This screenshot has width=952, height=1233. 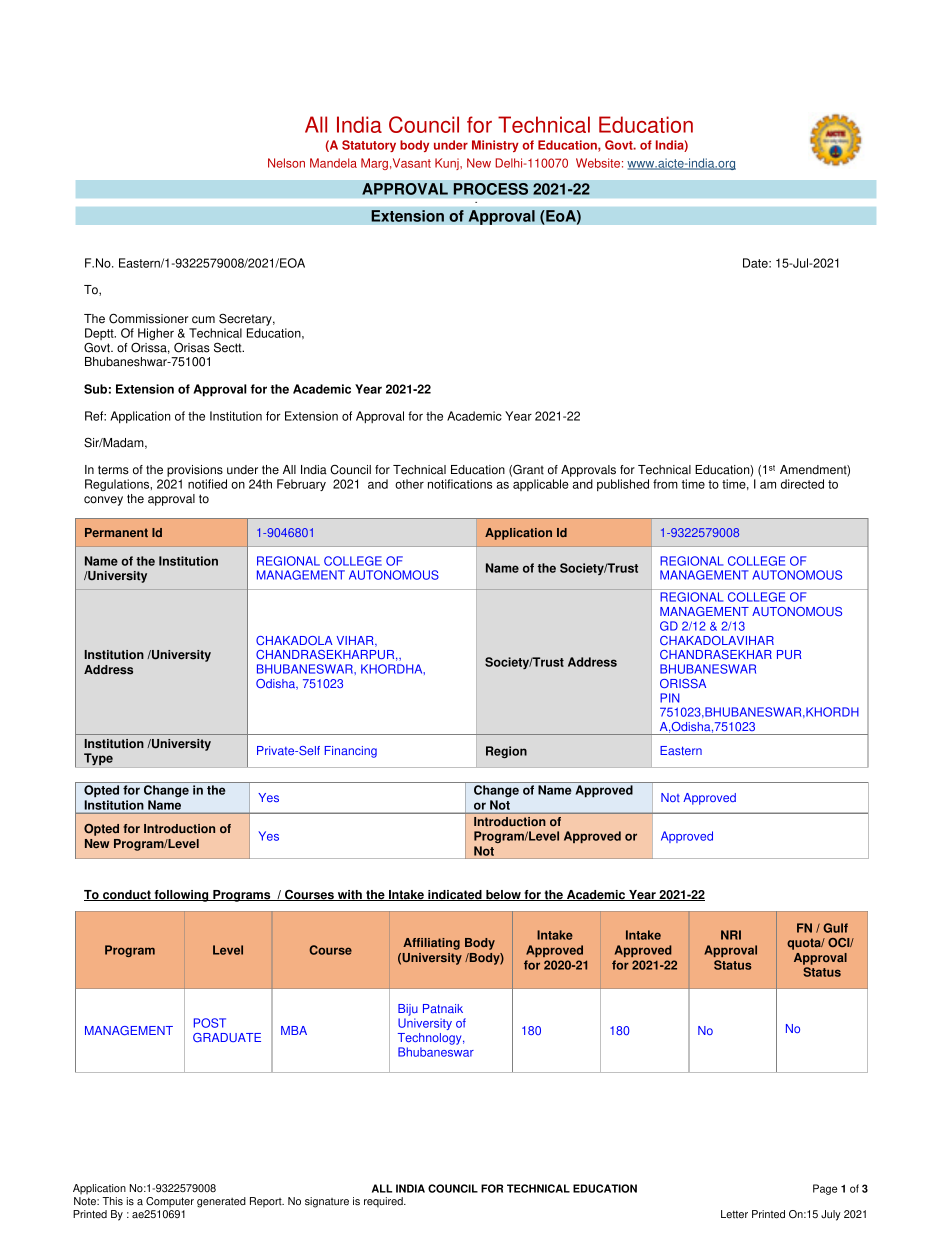 What do you see at coordinates (286, 163) in the screenshot?
I see `Nelson` at bounding box center [286, 163].
